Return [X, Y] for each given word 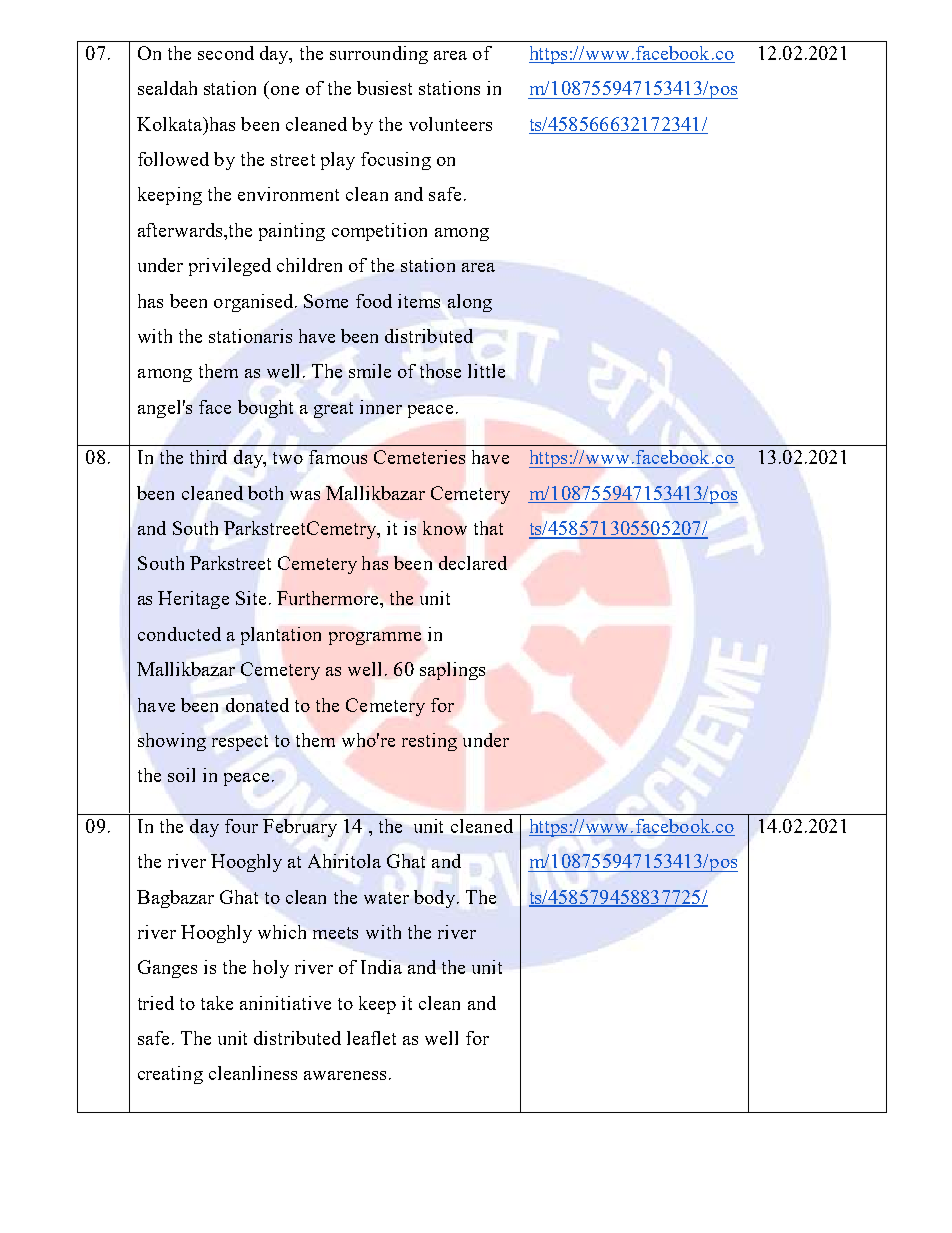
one [285, 90]
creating [170, 1075]
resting [429, 742]
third [208, 457]
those [440, 371]
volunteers [450, 124]
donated [257, 705]
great [333, 410]
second [226, 53]
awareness [345, 1075]
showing [172, 742]
